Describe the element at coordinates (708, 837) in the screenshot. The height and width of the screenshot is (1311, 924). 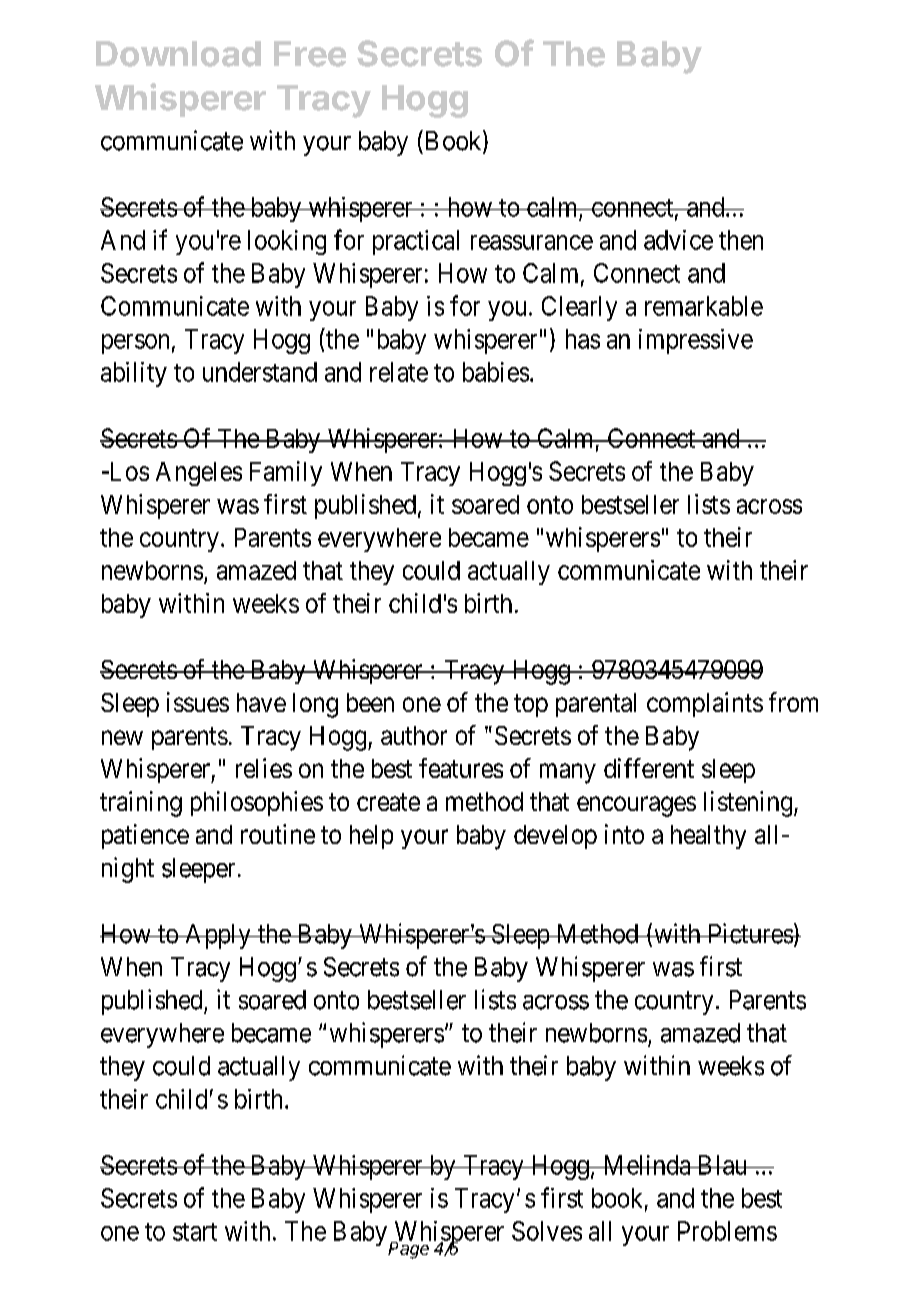
I see `healthy` at that location.
